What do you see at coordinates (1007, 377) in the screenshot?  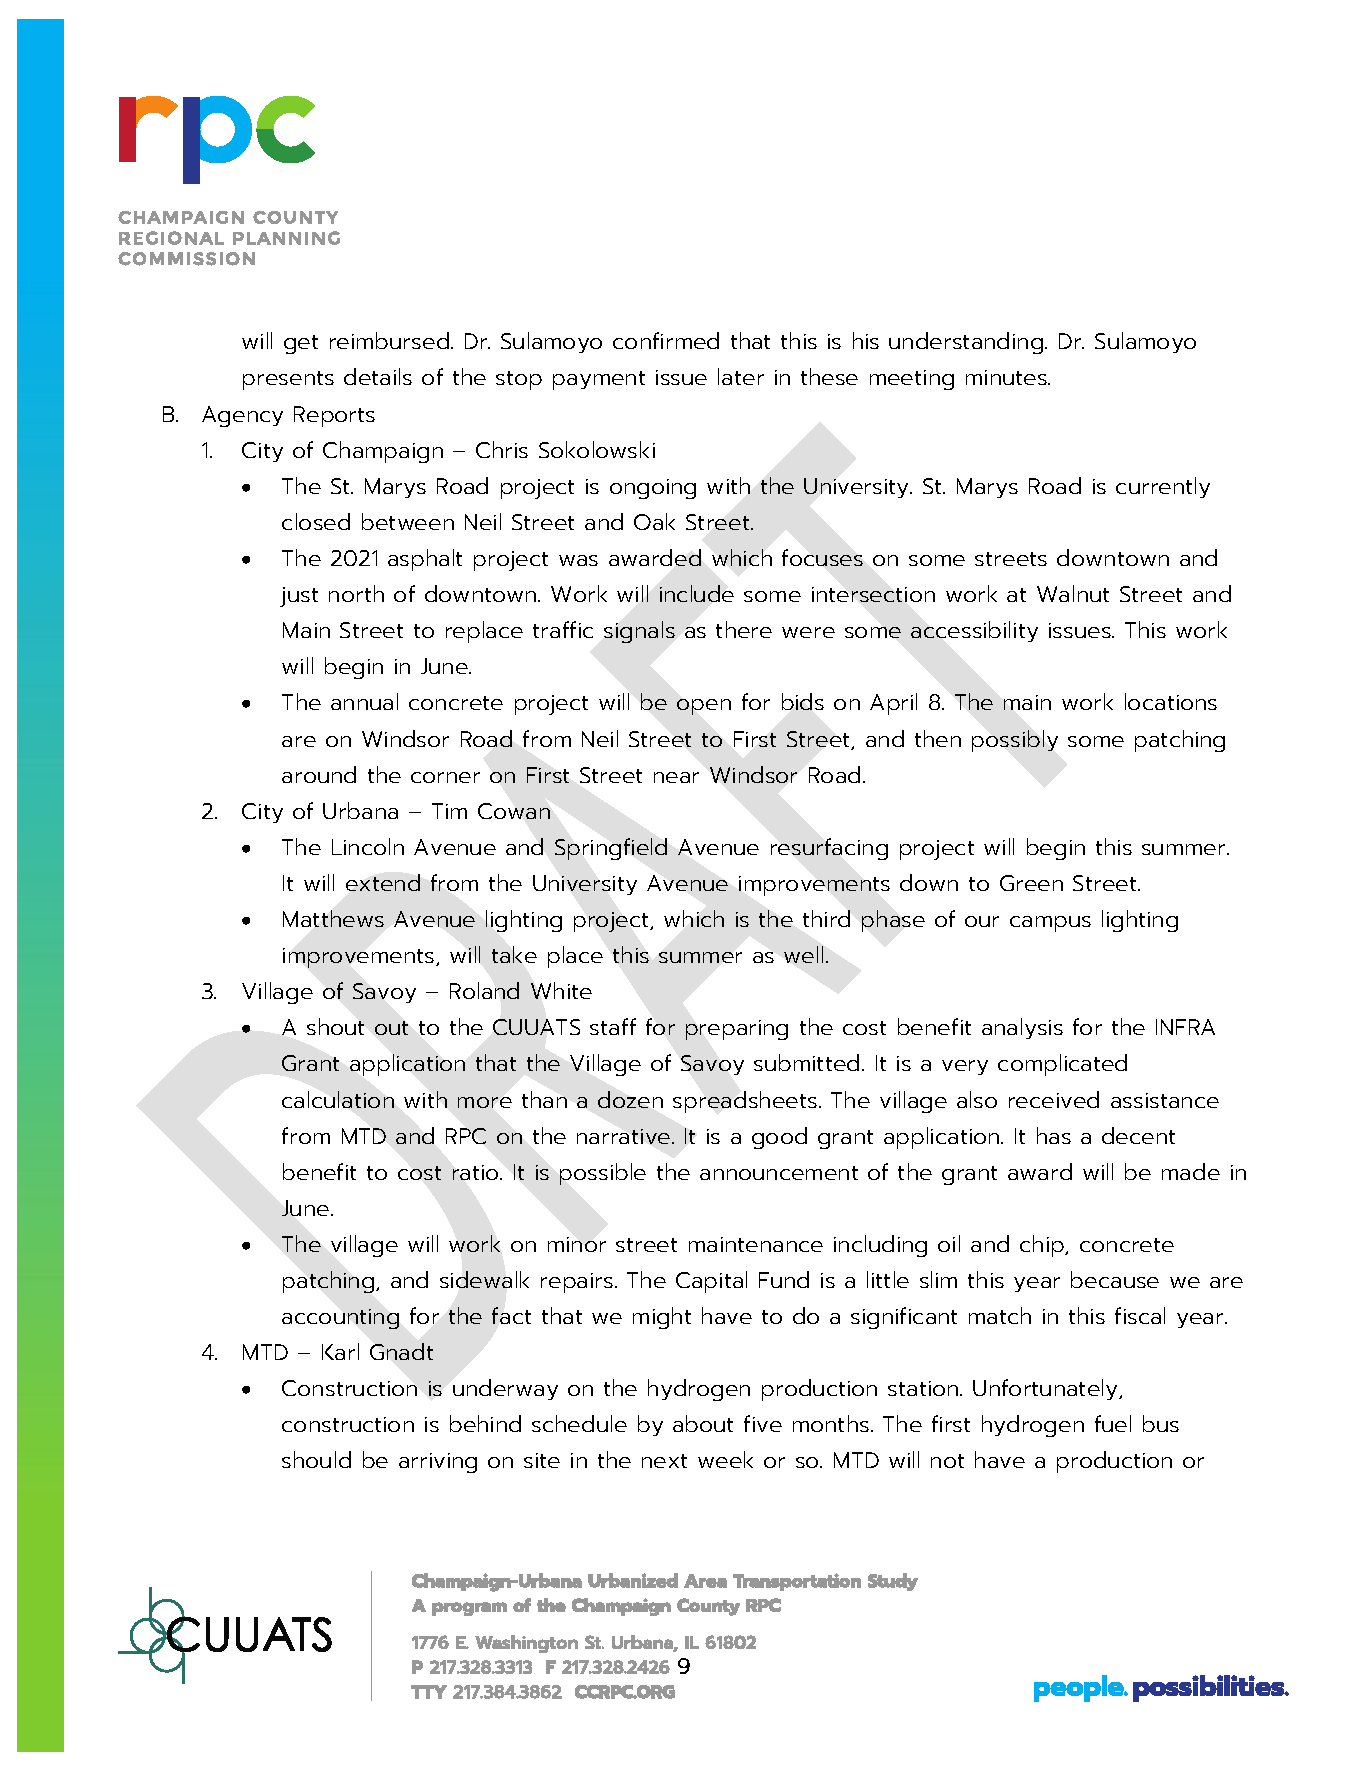 I see `minutes` at bounding box center [1007, 377].
